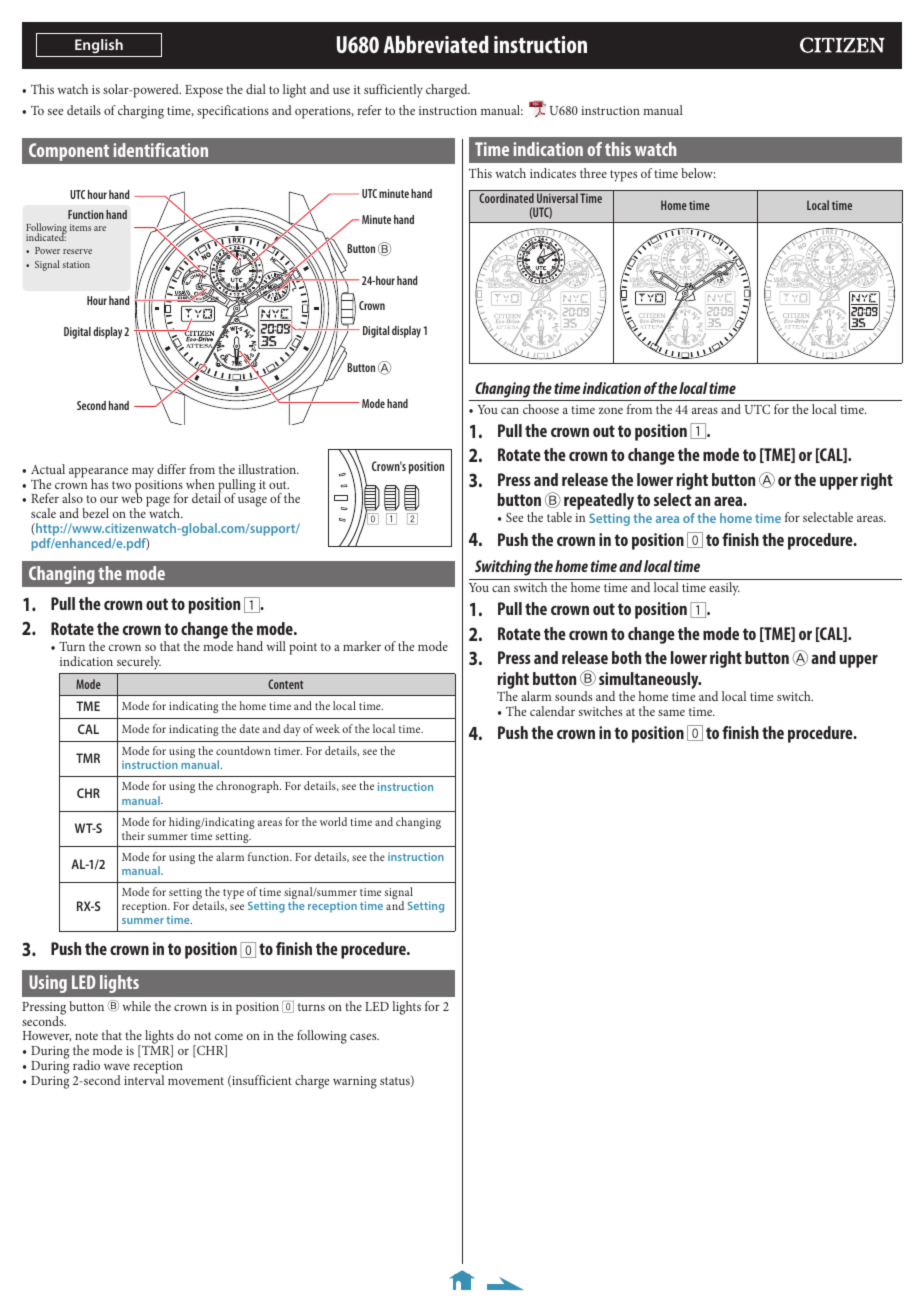 This screenshot has height=1308, width=924. What do you see at coordinates (143, 473) in the screenshot?
I see `may` at bounding box center [143, 473].
